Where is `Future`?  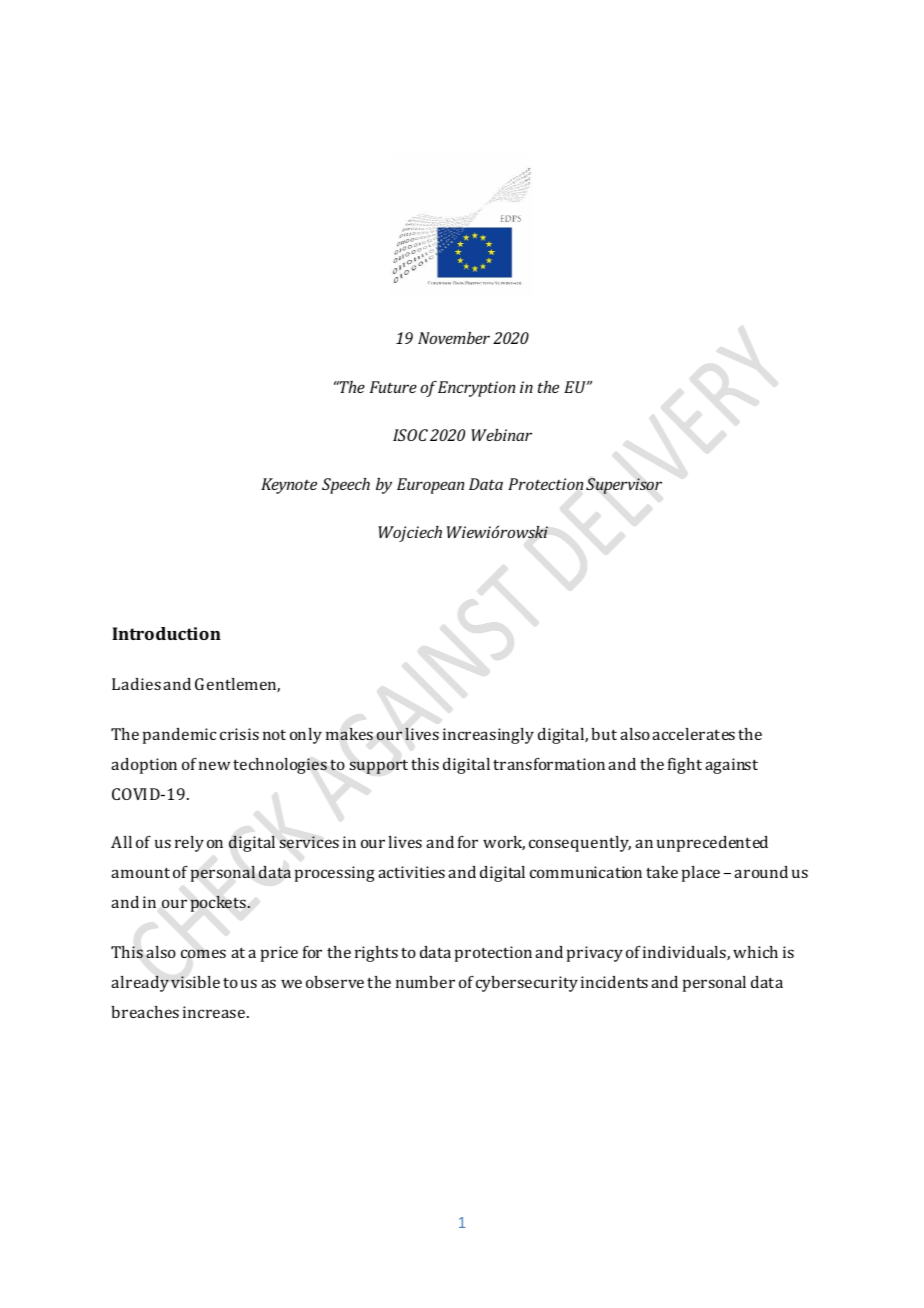
Future is located at coordinates (393, 387).
